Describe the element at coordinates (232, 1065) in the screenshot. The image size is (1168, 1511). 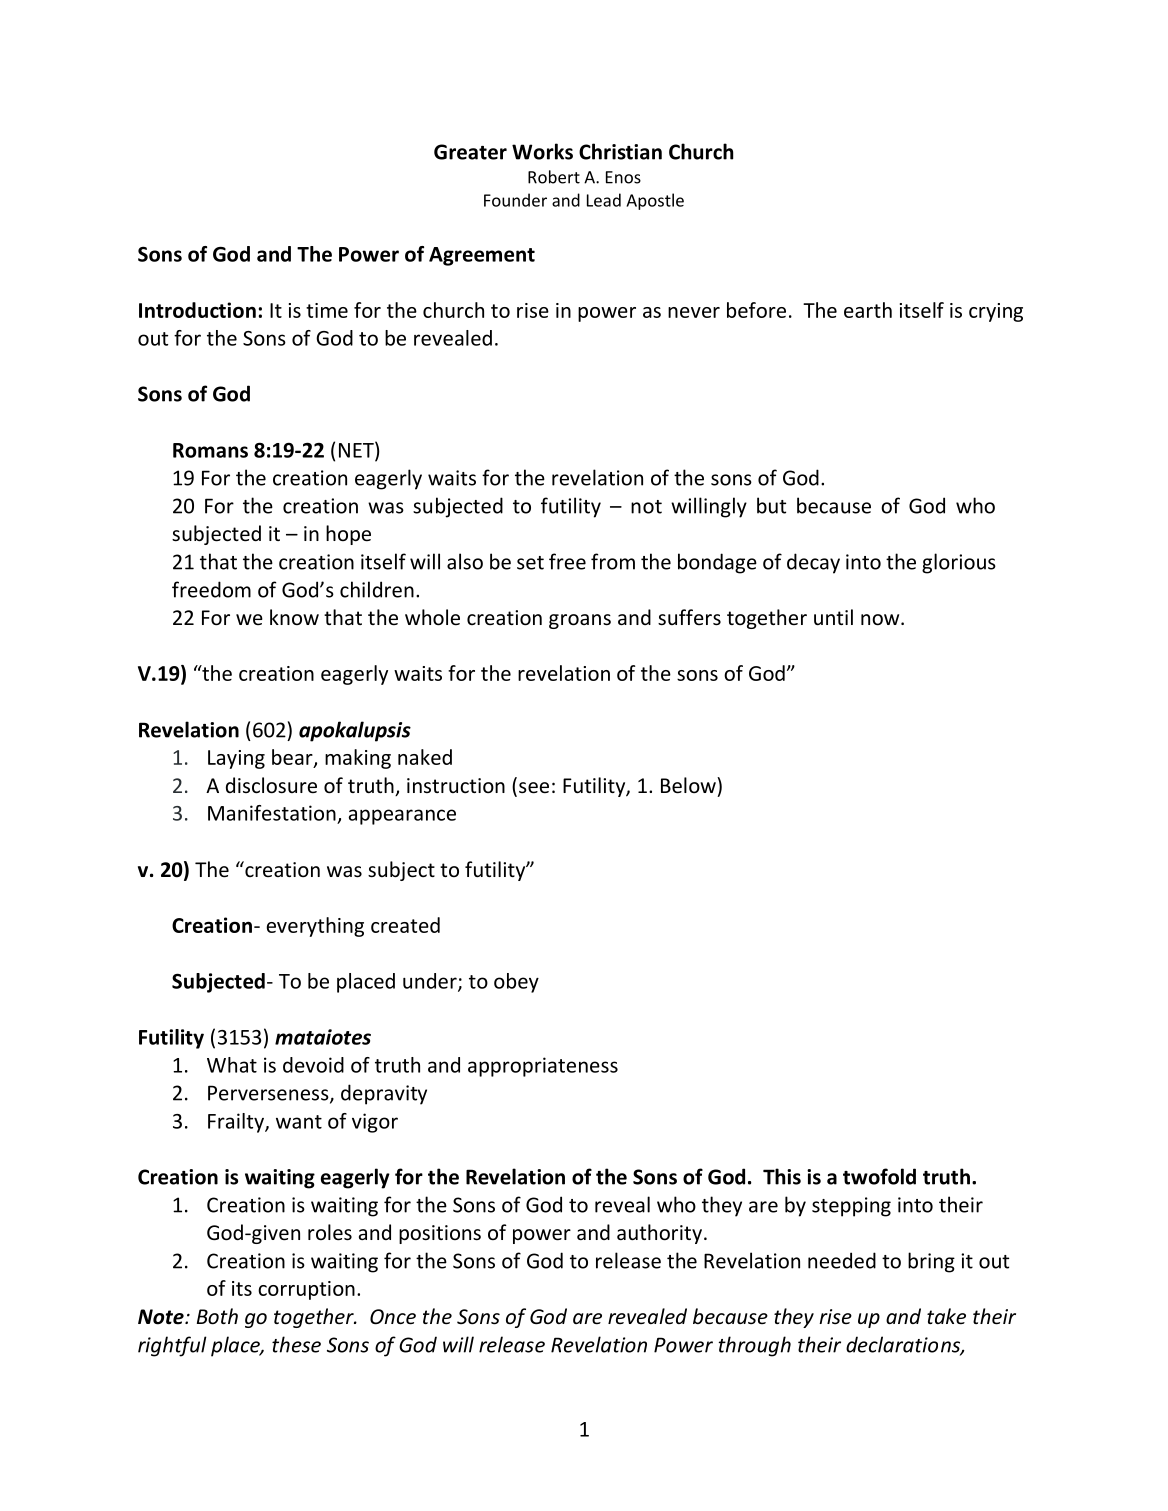
I see `What` at that location.
